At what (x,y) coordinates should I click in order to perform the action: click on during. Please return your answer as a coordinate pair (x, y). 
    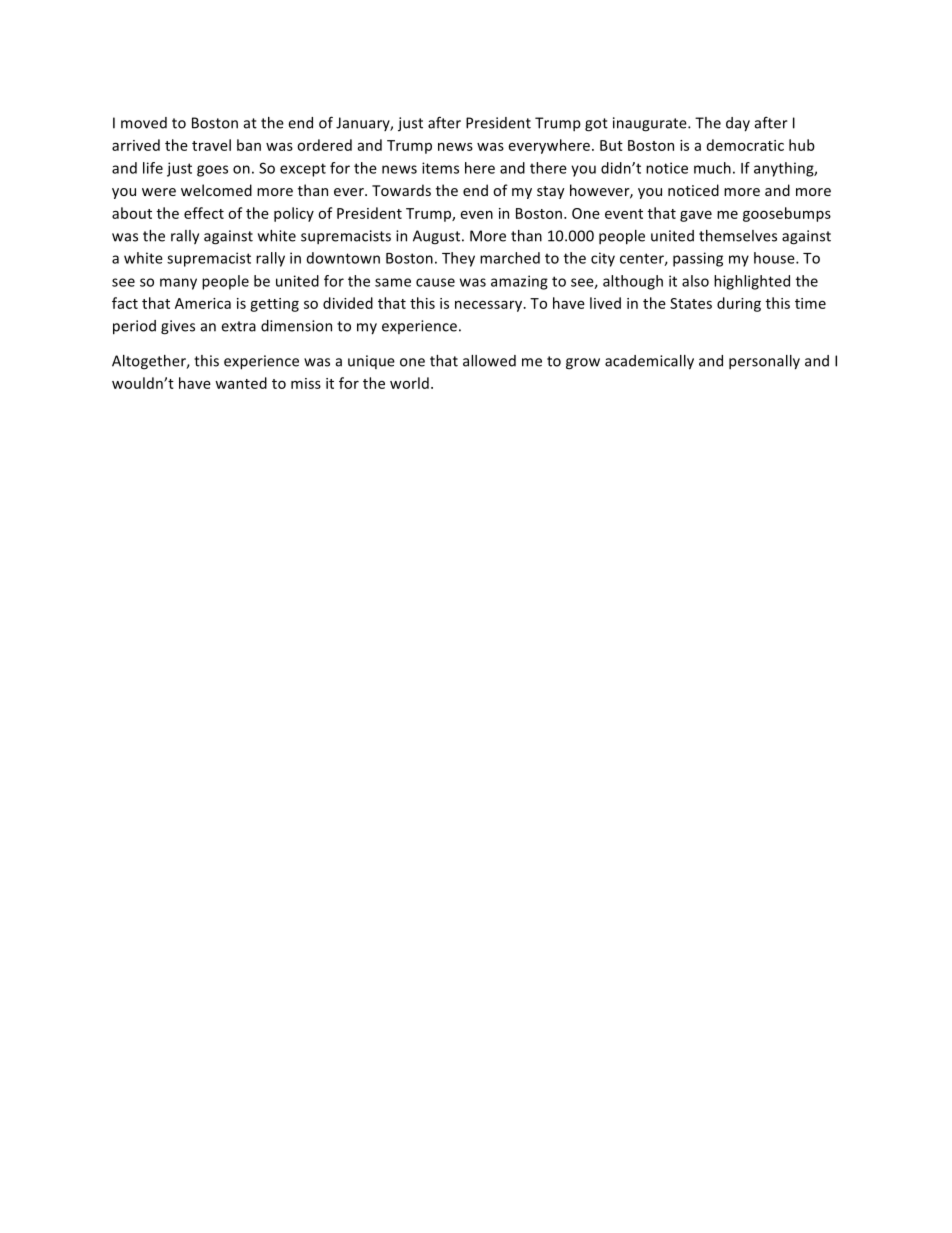
    Looking at the image, I should click on (739, 304).
